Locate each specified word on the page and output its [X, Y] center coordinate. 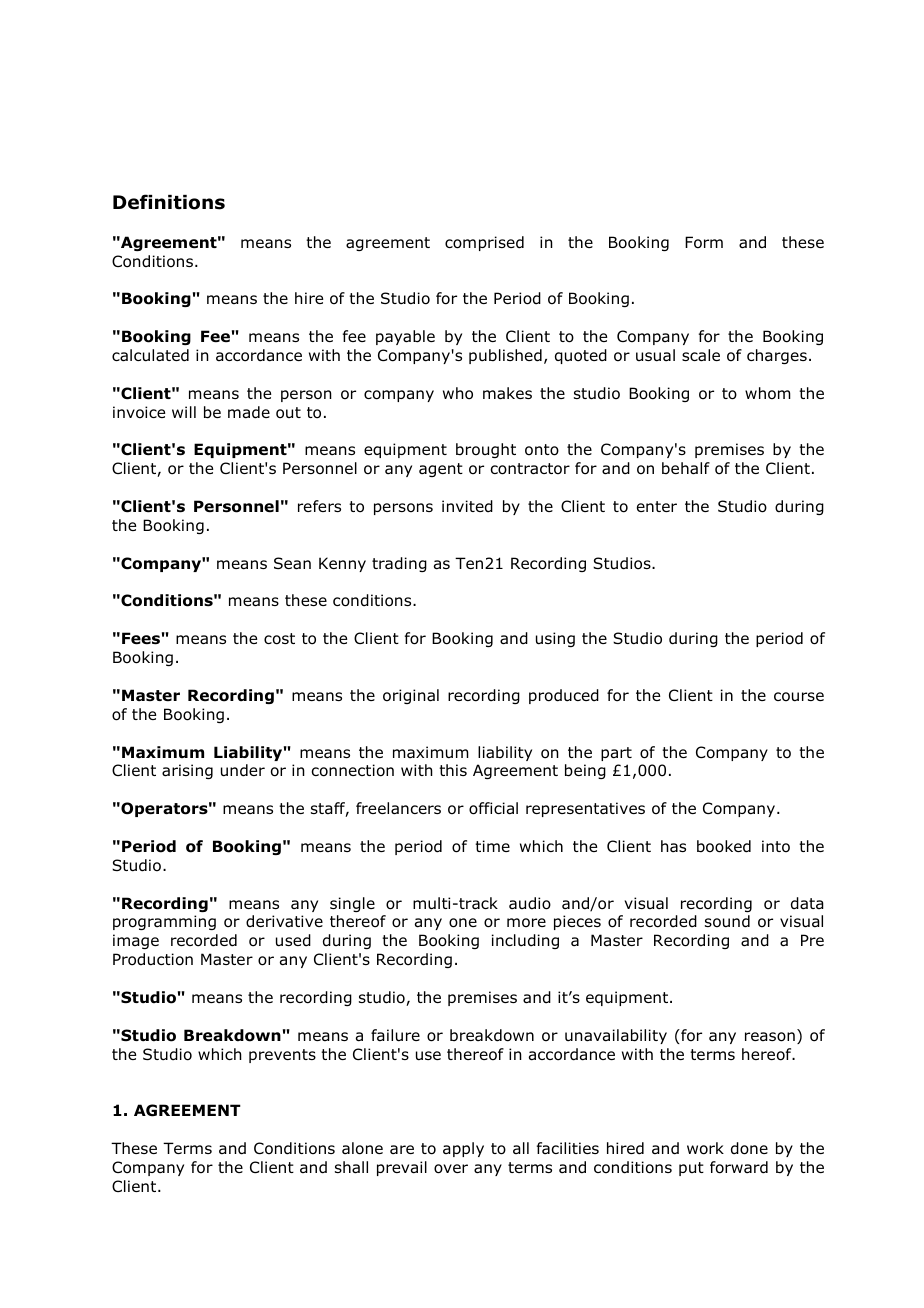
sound [727, 921]
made [249, 412]
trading [399, 564]
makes [507, 393]
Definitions [169, 202]
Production [153, 959]
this [453, 770]
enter [657, 506]
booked [724, 846]
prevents [282, 1056]
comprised [484, 243]
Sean [292, 563]
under [243, 770]
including [525, 941]
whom [768, 393]
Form [704, 242]
